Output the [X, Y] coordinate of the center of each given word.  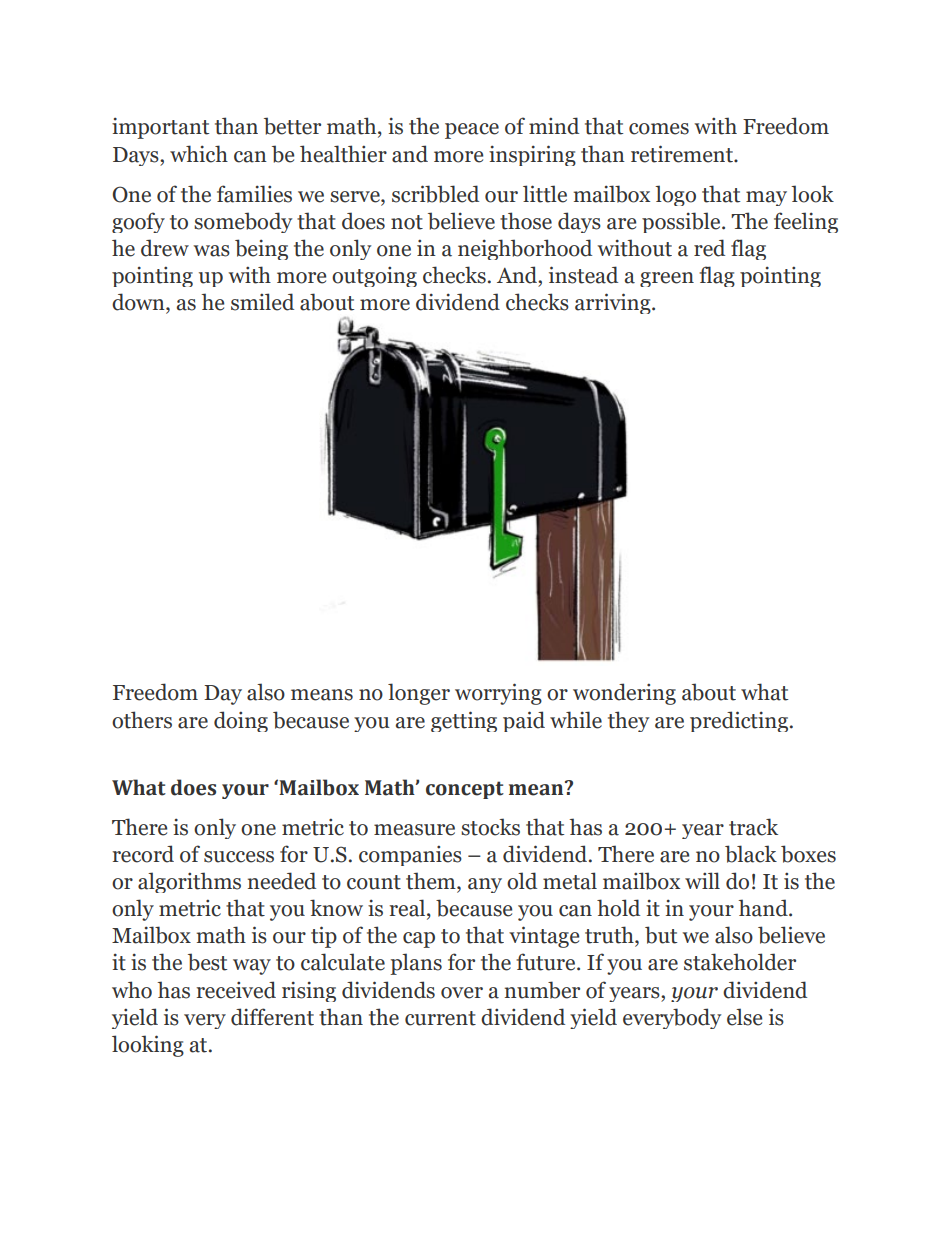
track [753, 827]
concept [465, 790]
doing [241, 721]
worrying [498, 694]
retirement [683, 154]
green [667, 279]
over [462, 993]
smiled [262, 302]
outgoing [374, 276]
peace [472, 131]
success [239, 857]
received [236, 990]
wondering [624, 694]
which [199, 154]
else [744, 1017]
